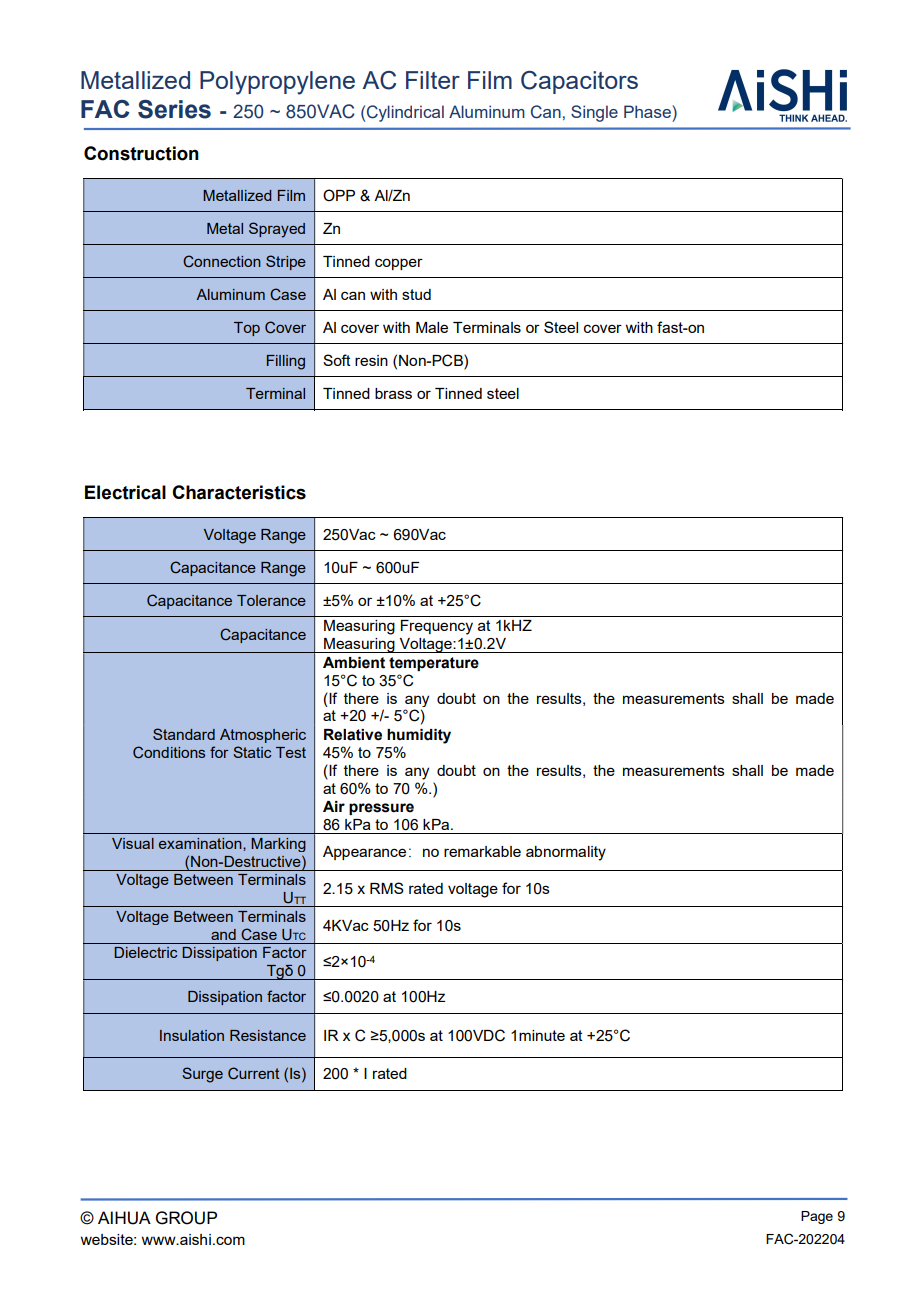  I want to click on stud, so click(416, 294).
